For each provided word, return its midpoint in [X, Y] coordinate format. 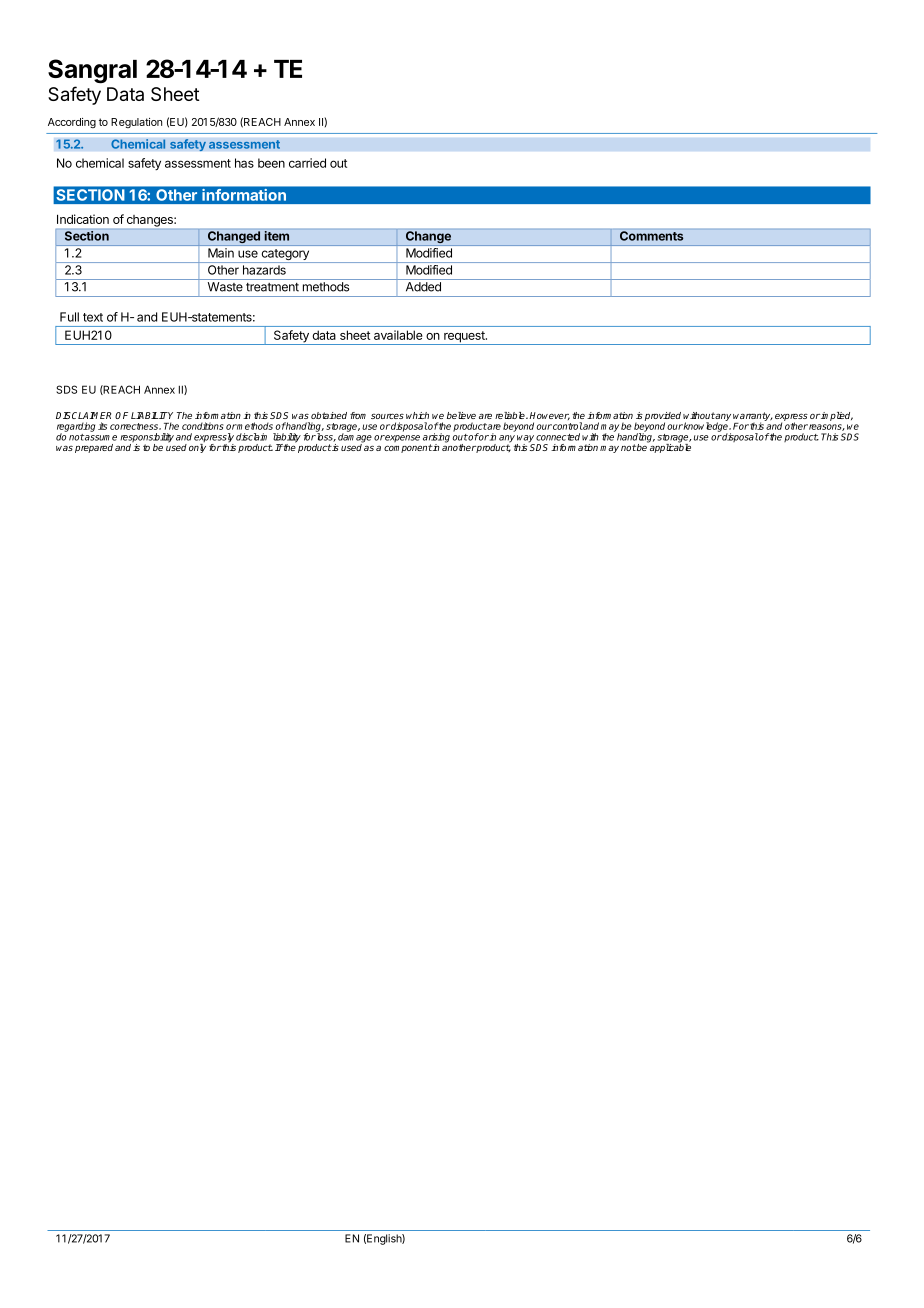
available [398, 335]
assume [100, 438]
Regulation [136, 123]
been [271, 163]
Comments [651, 236]
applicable [669, 447]
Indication [83, 219]
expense [402, 438]
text [93, 317]
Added [423, 287]
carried [307, 163]
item [277, 236]
